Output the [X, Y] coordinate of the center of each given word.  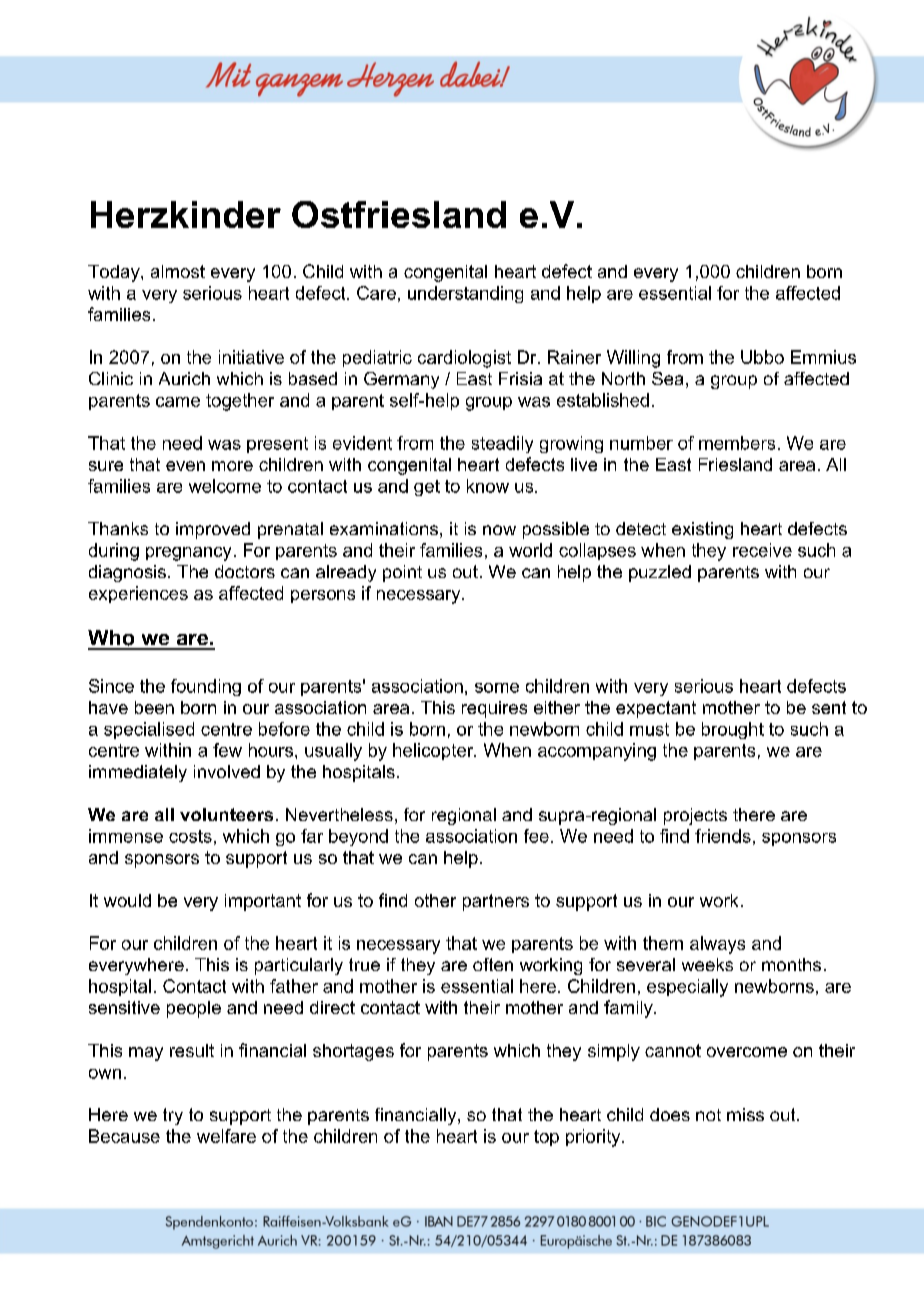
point [402, 573]
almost [178, 271]
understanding [465, 294]
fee [536, 836]
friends [723, 836]
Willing [633, 359]
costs [190, 836]
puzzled [660, 573]
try [173, 1116]
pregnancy [188, 554]
